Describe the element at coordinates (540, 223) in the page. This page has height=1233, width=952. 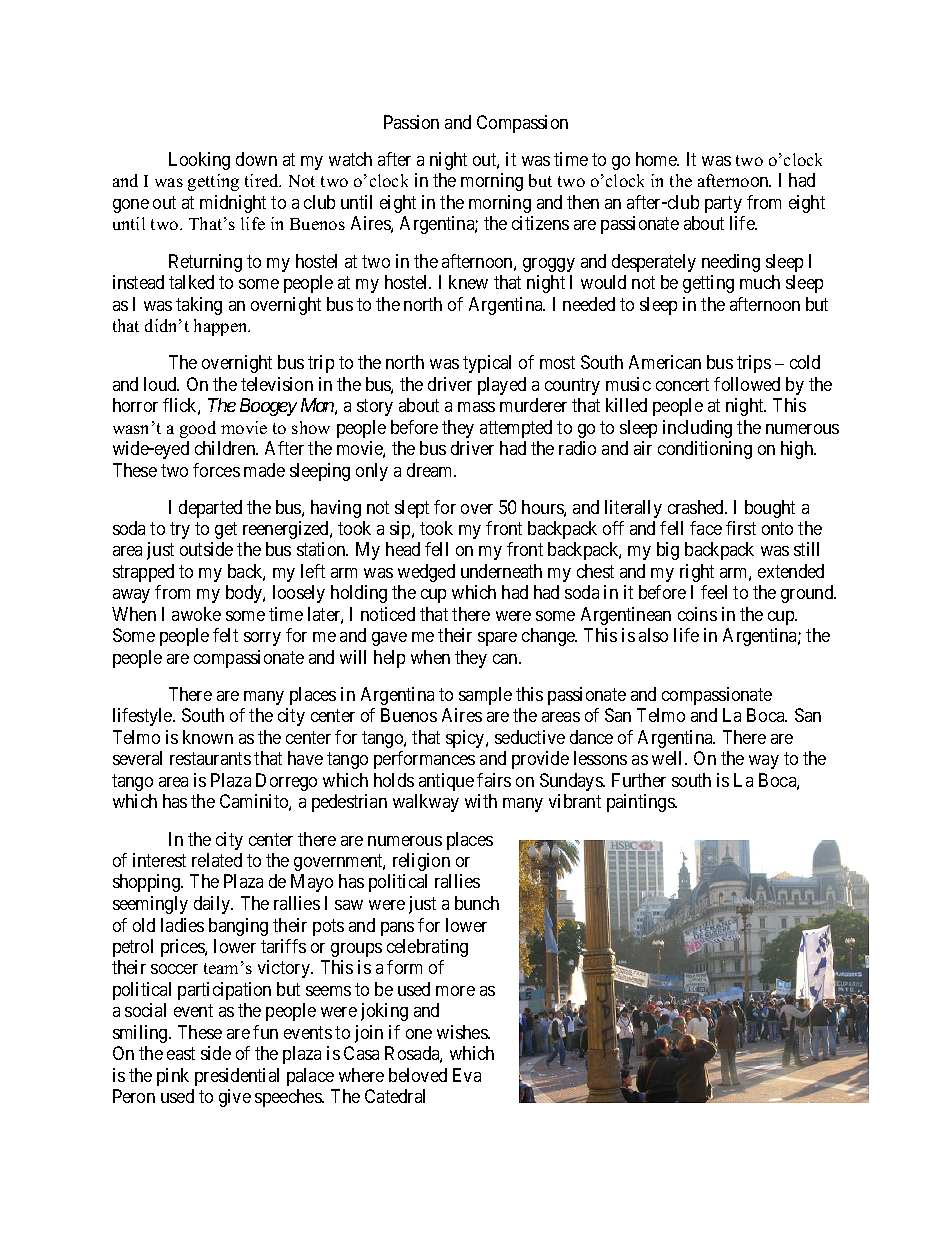
I see `citizens` at that location.
